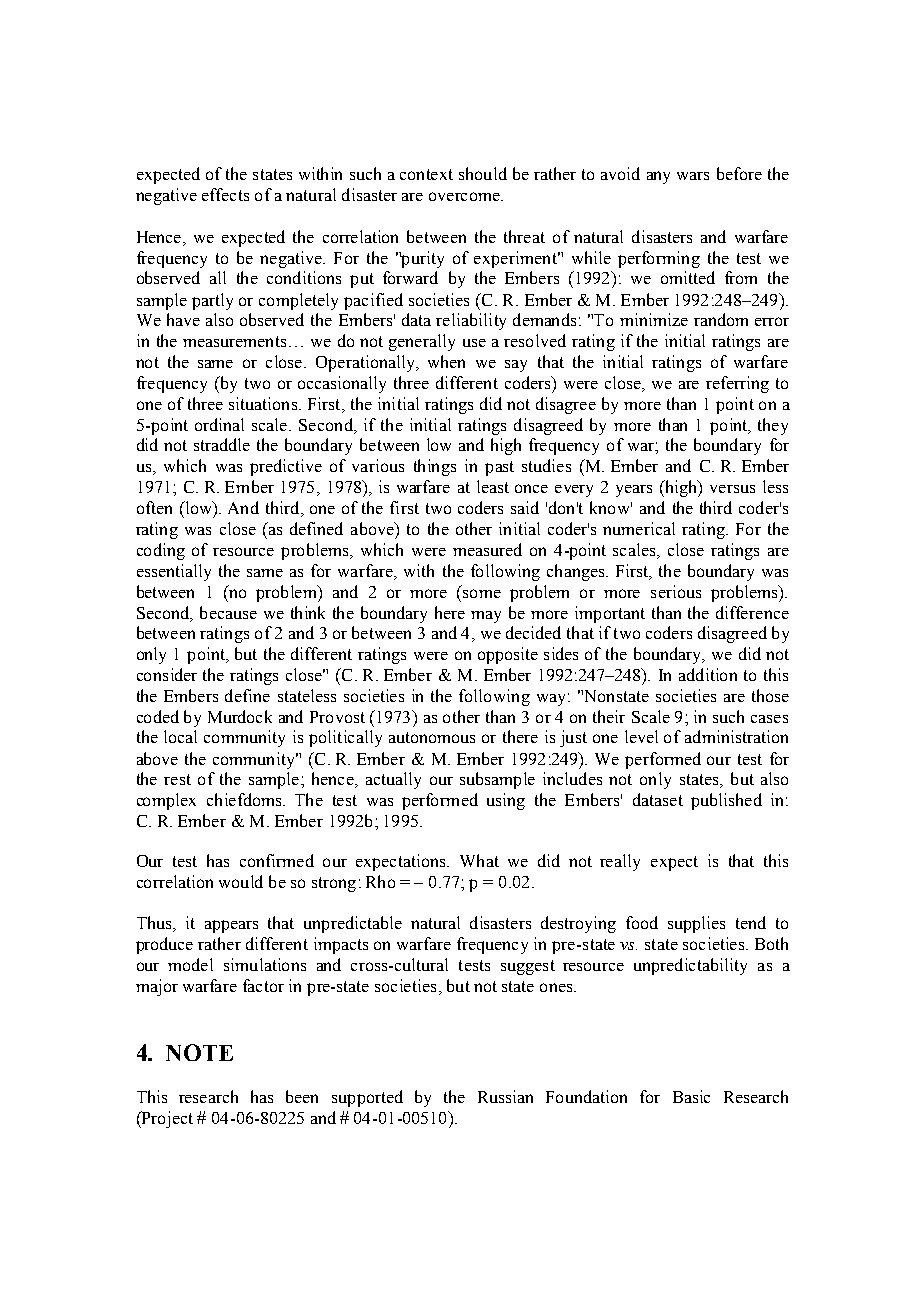 This screenshot has height=1308, width=924. What do you see at coordinates (693, 176) in the screenshot?
I see `wars` at bounding box center [693, 176].
